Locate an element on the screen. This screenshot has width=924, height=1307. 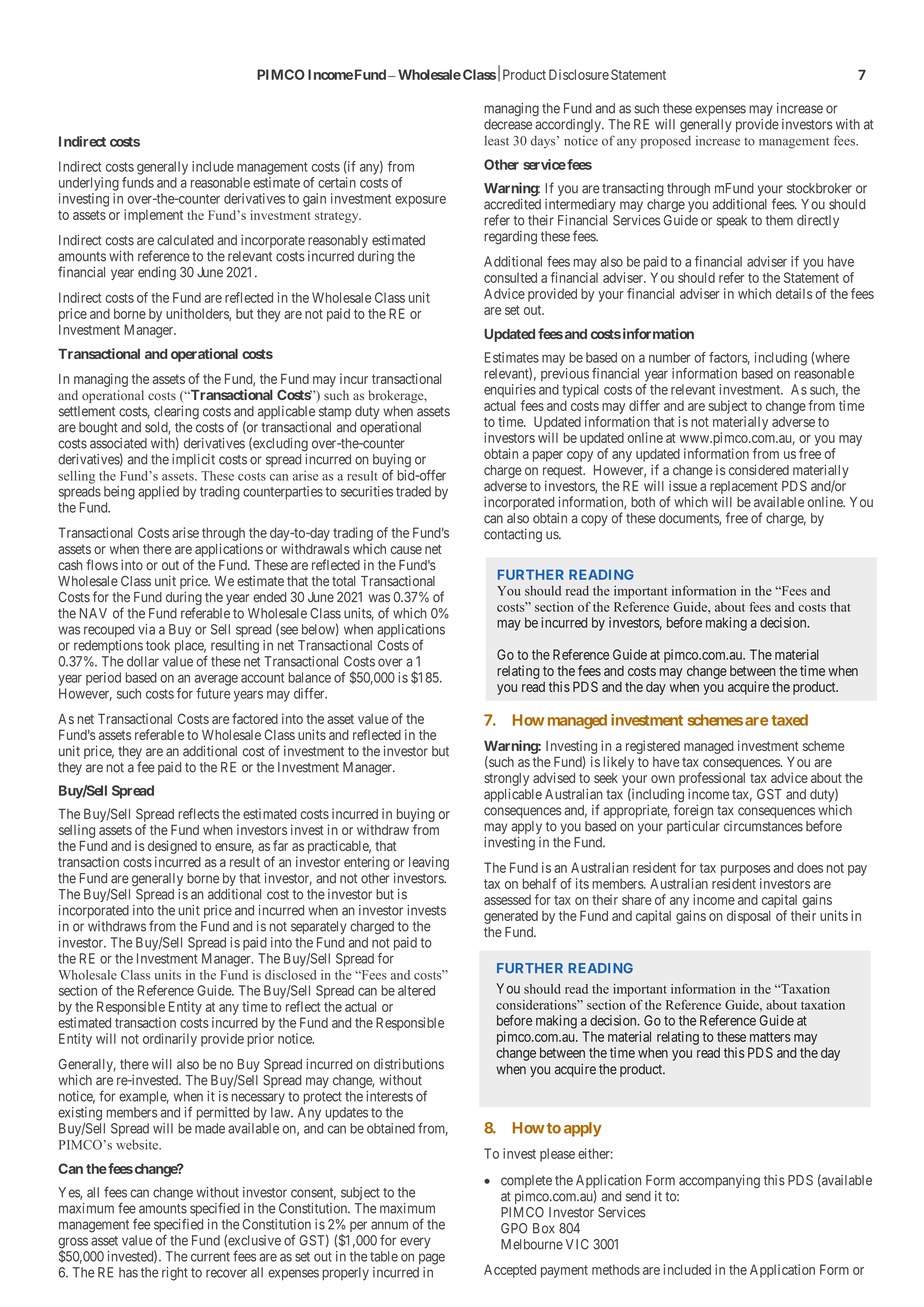
leaving is located at coordinates (429, 863).
